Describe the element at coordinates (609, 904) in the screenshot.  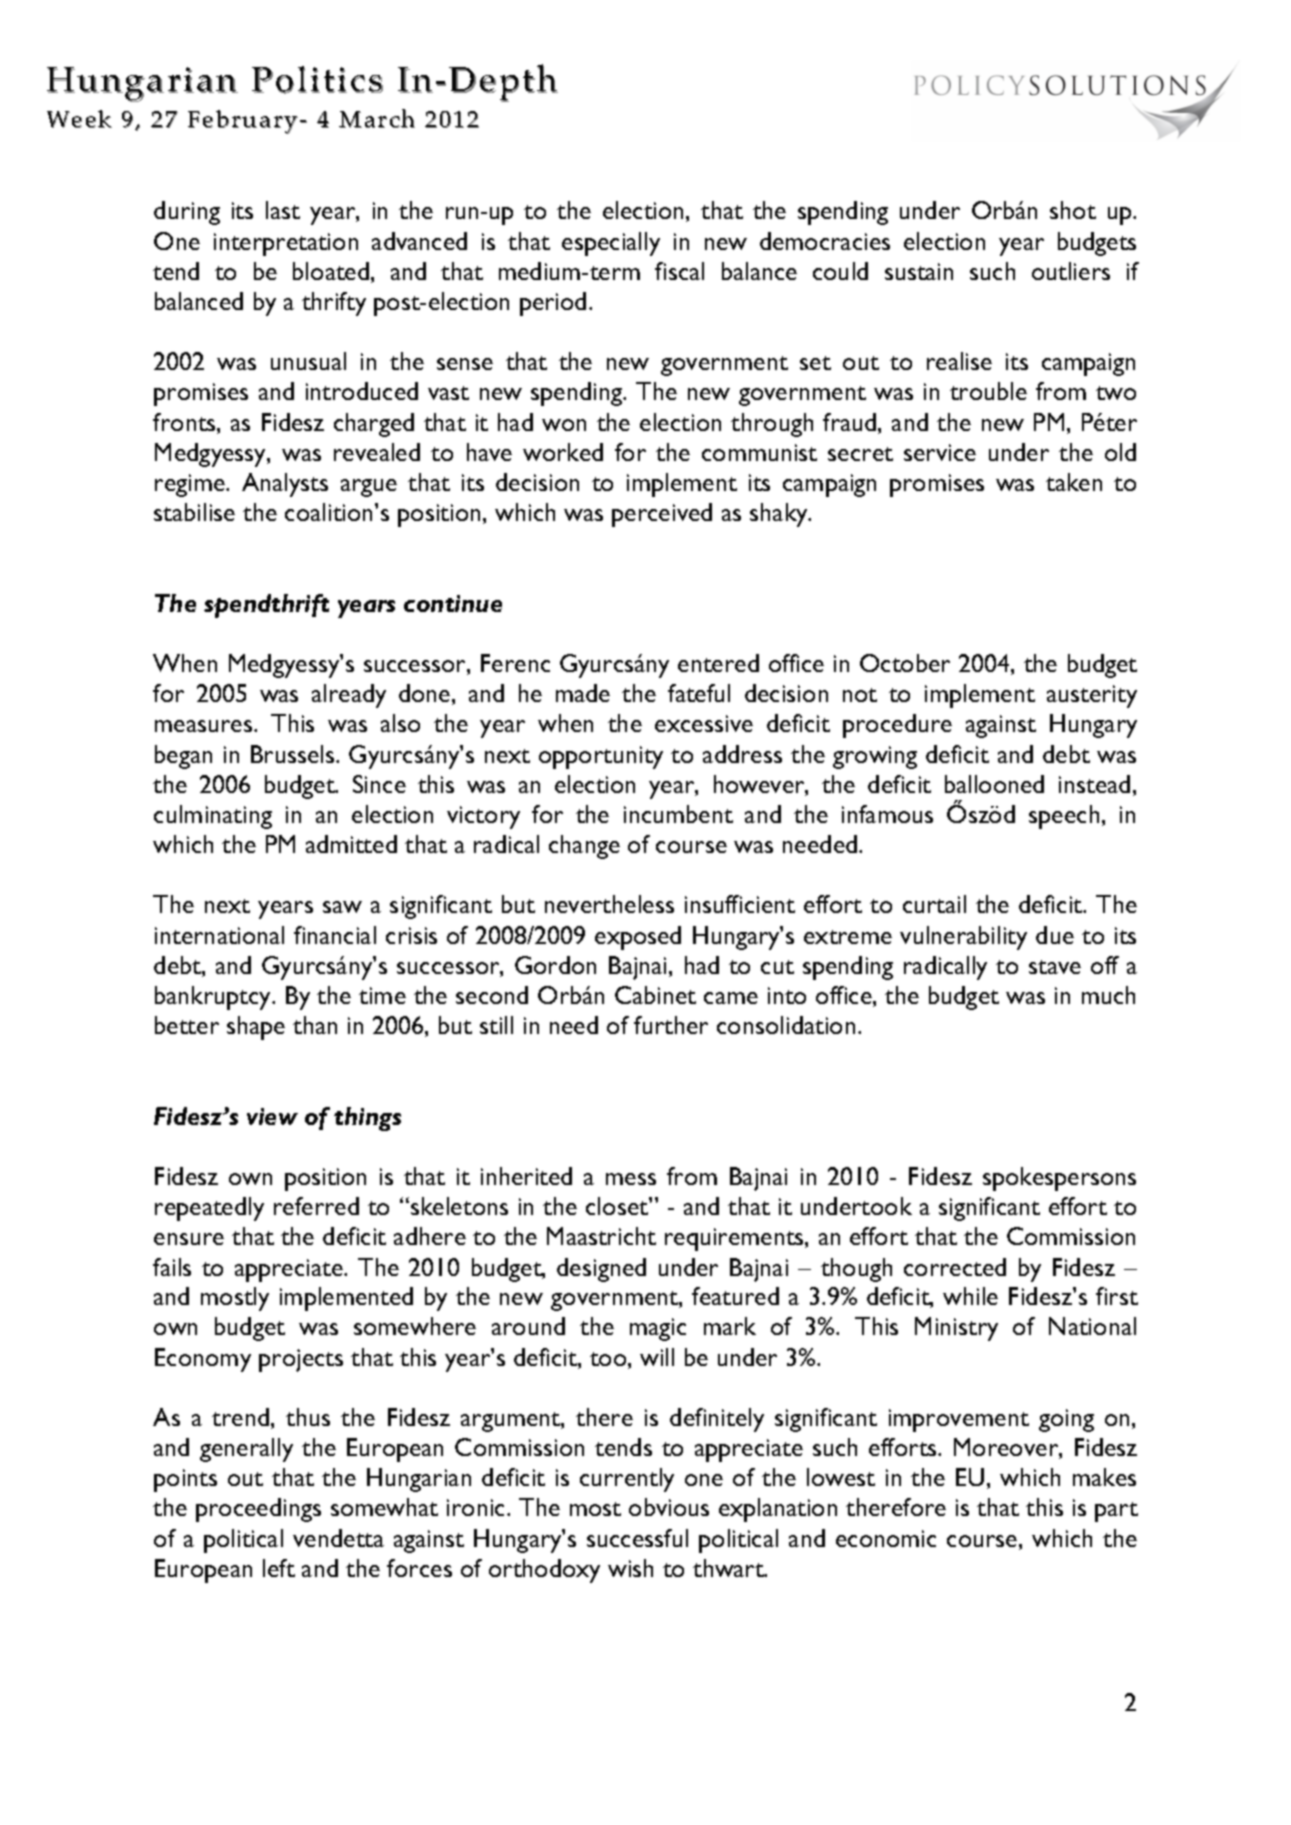
I see `nevertheless` at that location.
